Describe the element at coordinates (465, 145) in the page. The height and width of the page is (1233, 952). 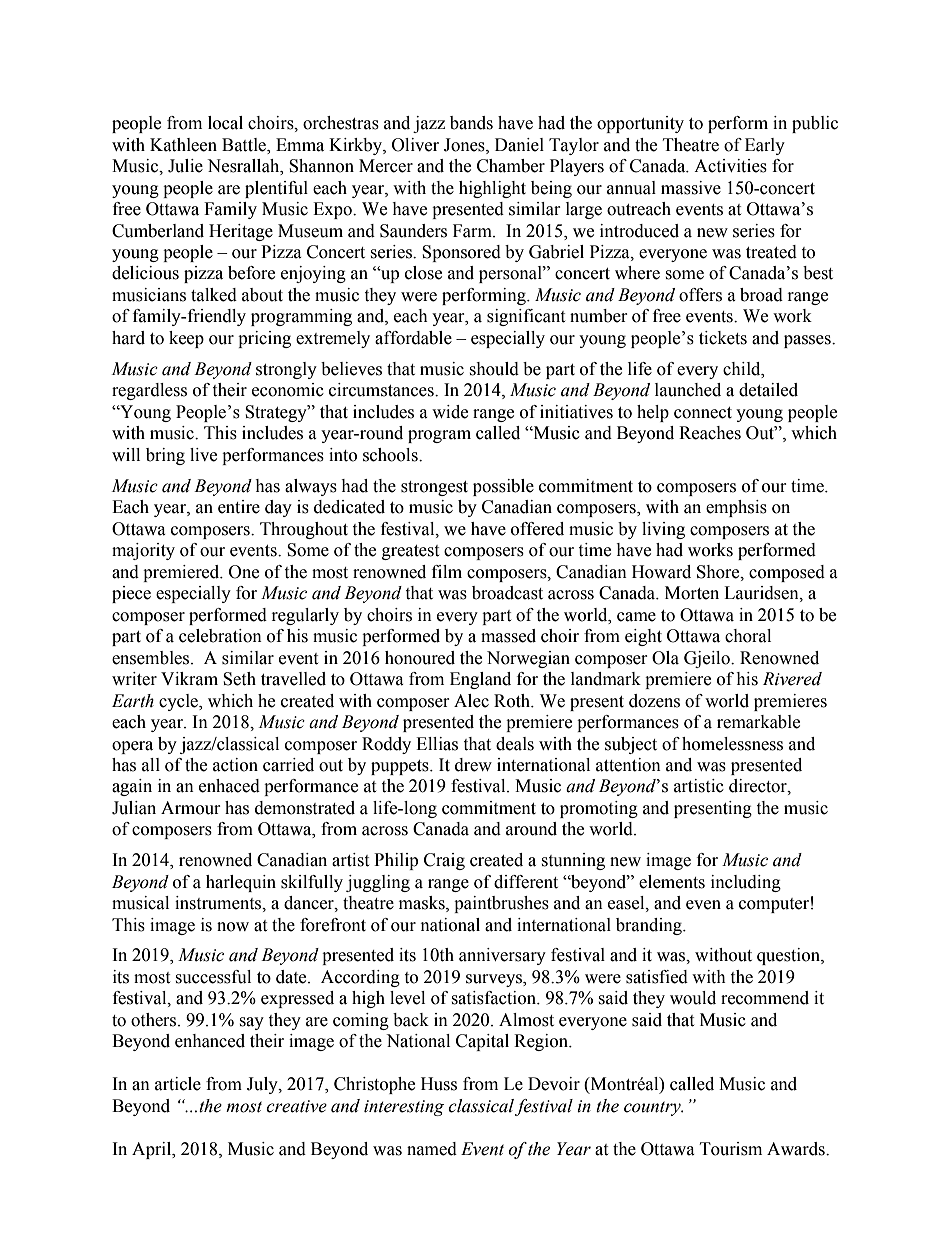
I see `Jones` at that location.
